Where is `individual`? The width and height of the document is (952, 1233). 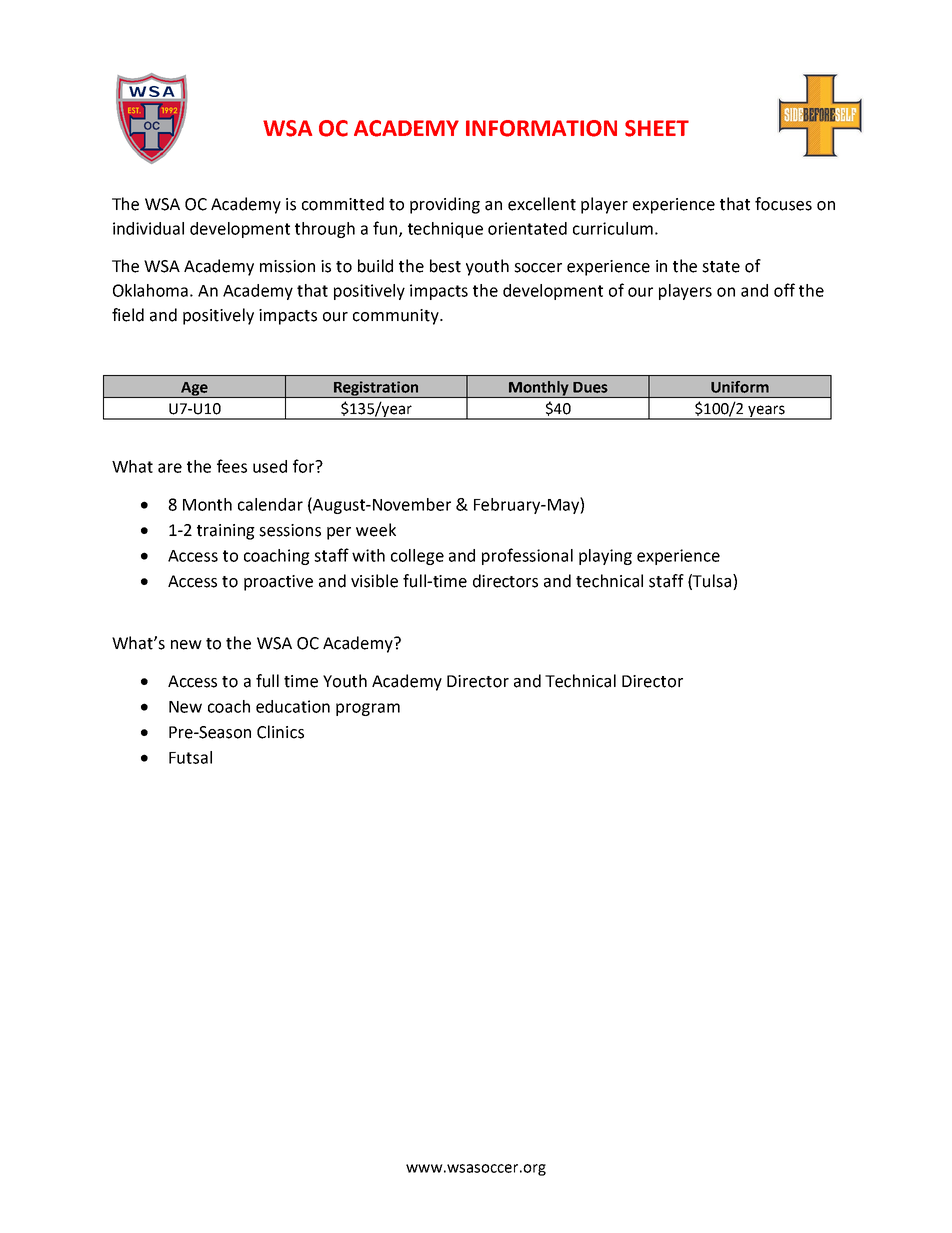
individual is located at coordinates (148, 228).
